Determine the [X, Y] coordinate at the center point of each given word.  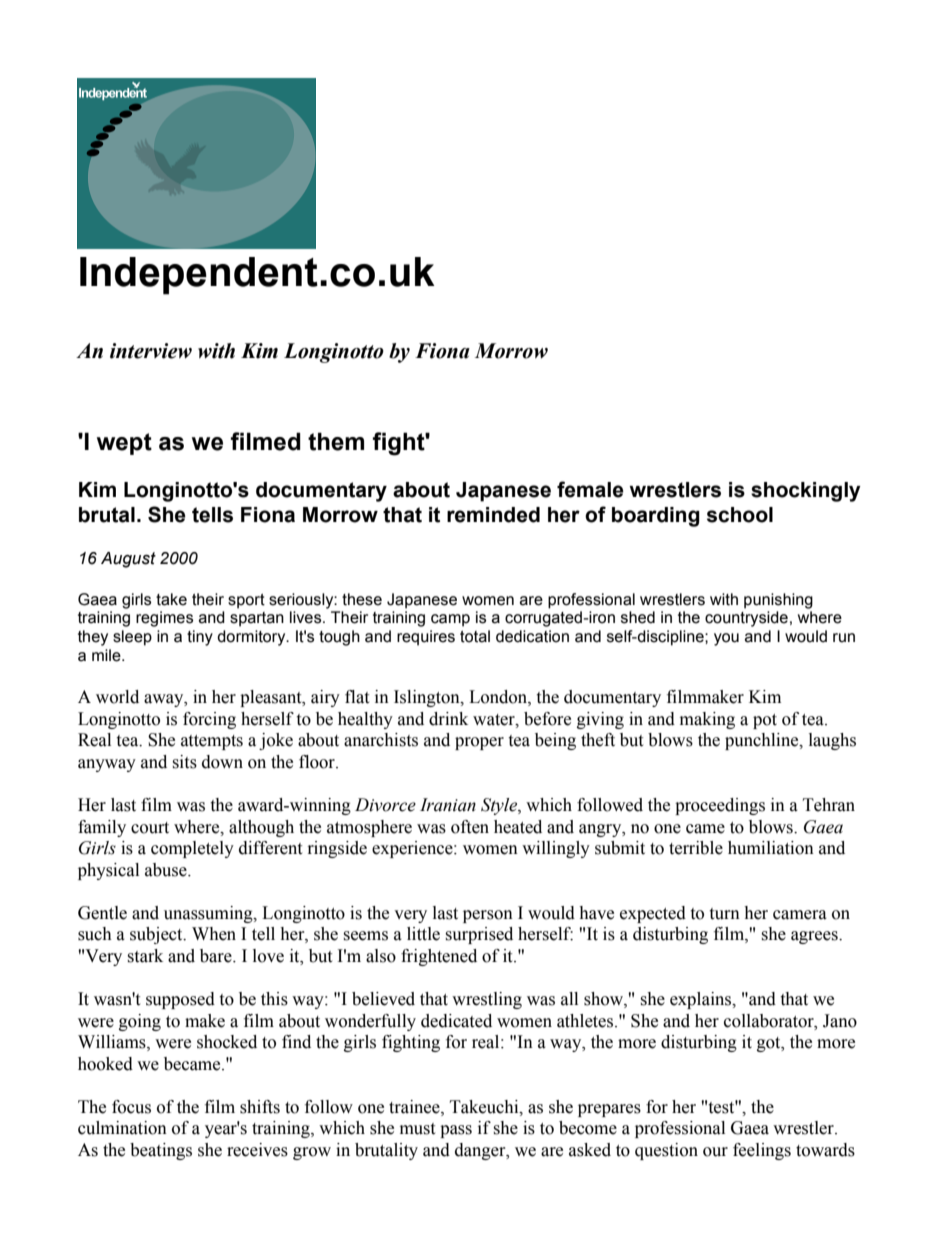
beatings [161, 1151]
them [336, 441]
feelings [762, 1151]
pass [456, 1131]
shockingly [806, 492]
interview [151, 351]
